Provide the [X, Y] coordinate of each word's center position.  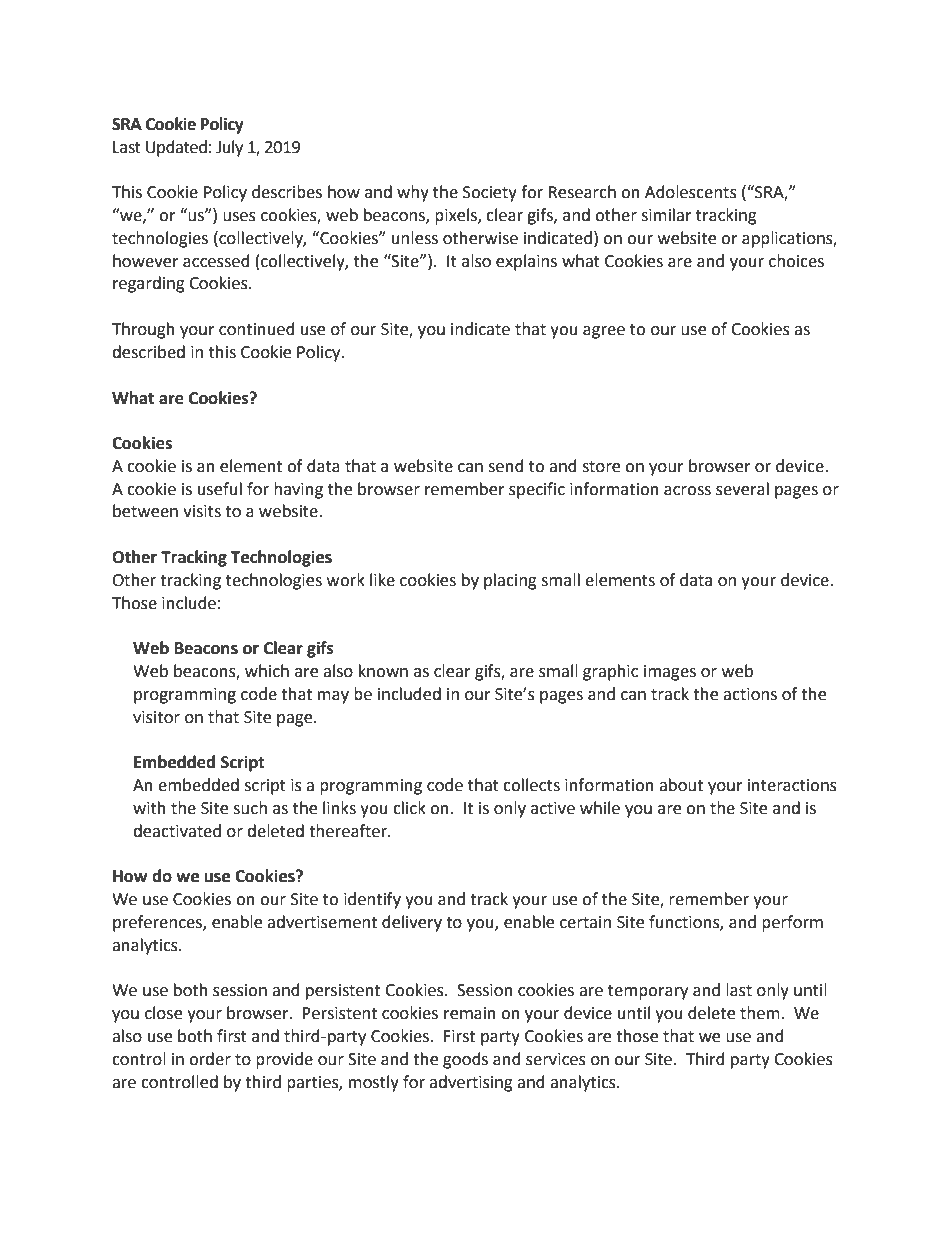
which [267, 671]
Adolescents [691, 192]
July [229, 148]
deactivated [177, 831]
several [742, 489]
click [409, 808]
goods [465, 1060]
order [210, 1059]
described [148, 352]
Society [490, 194]
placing [510, 581]
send [506, 466]
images [670, 673]
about [681, 785]
